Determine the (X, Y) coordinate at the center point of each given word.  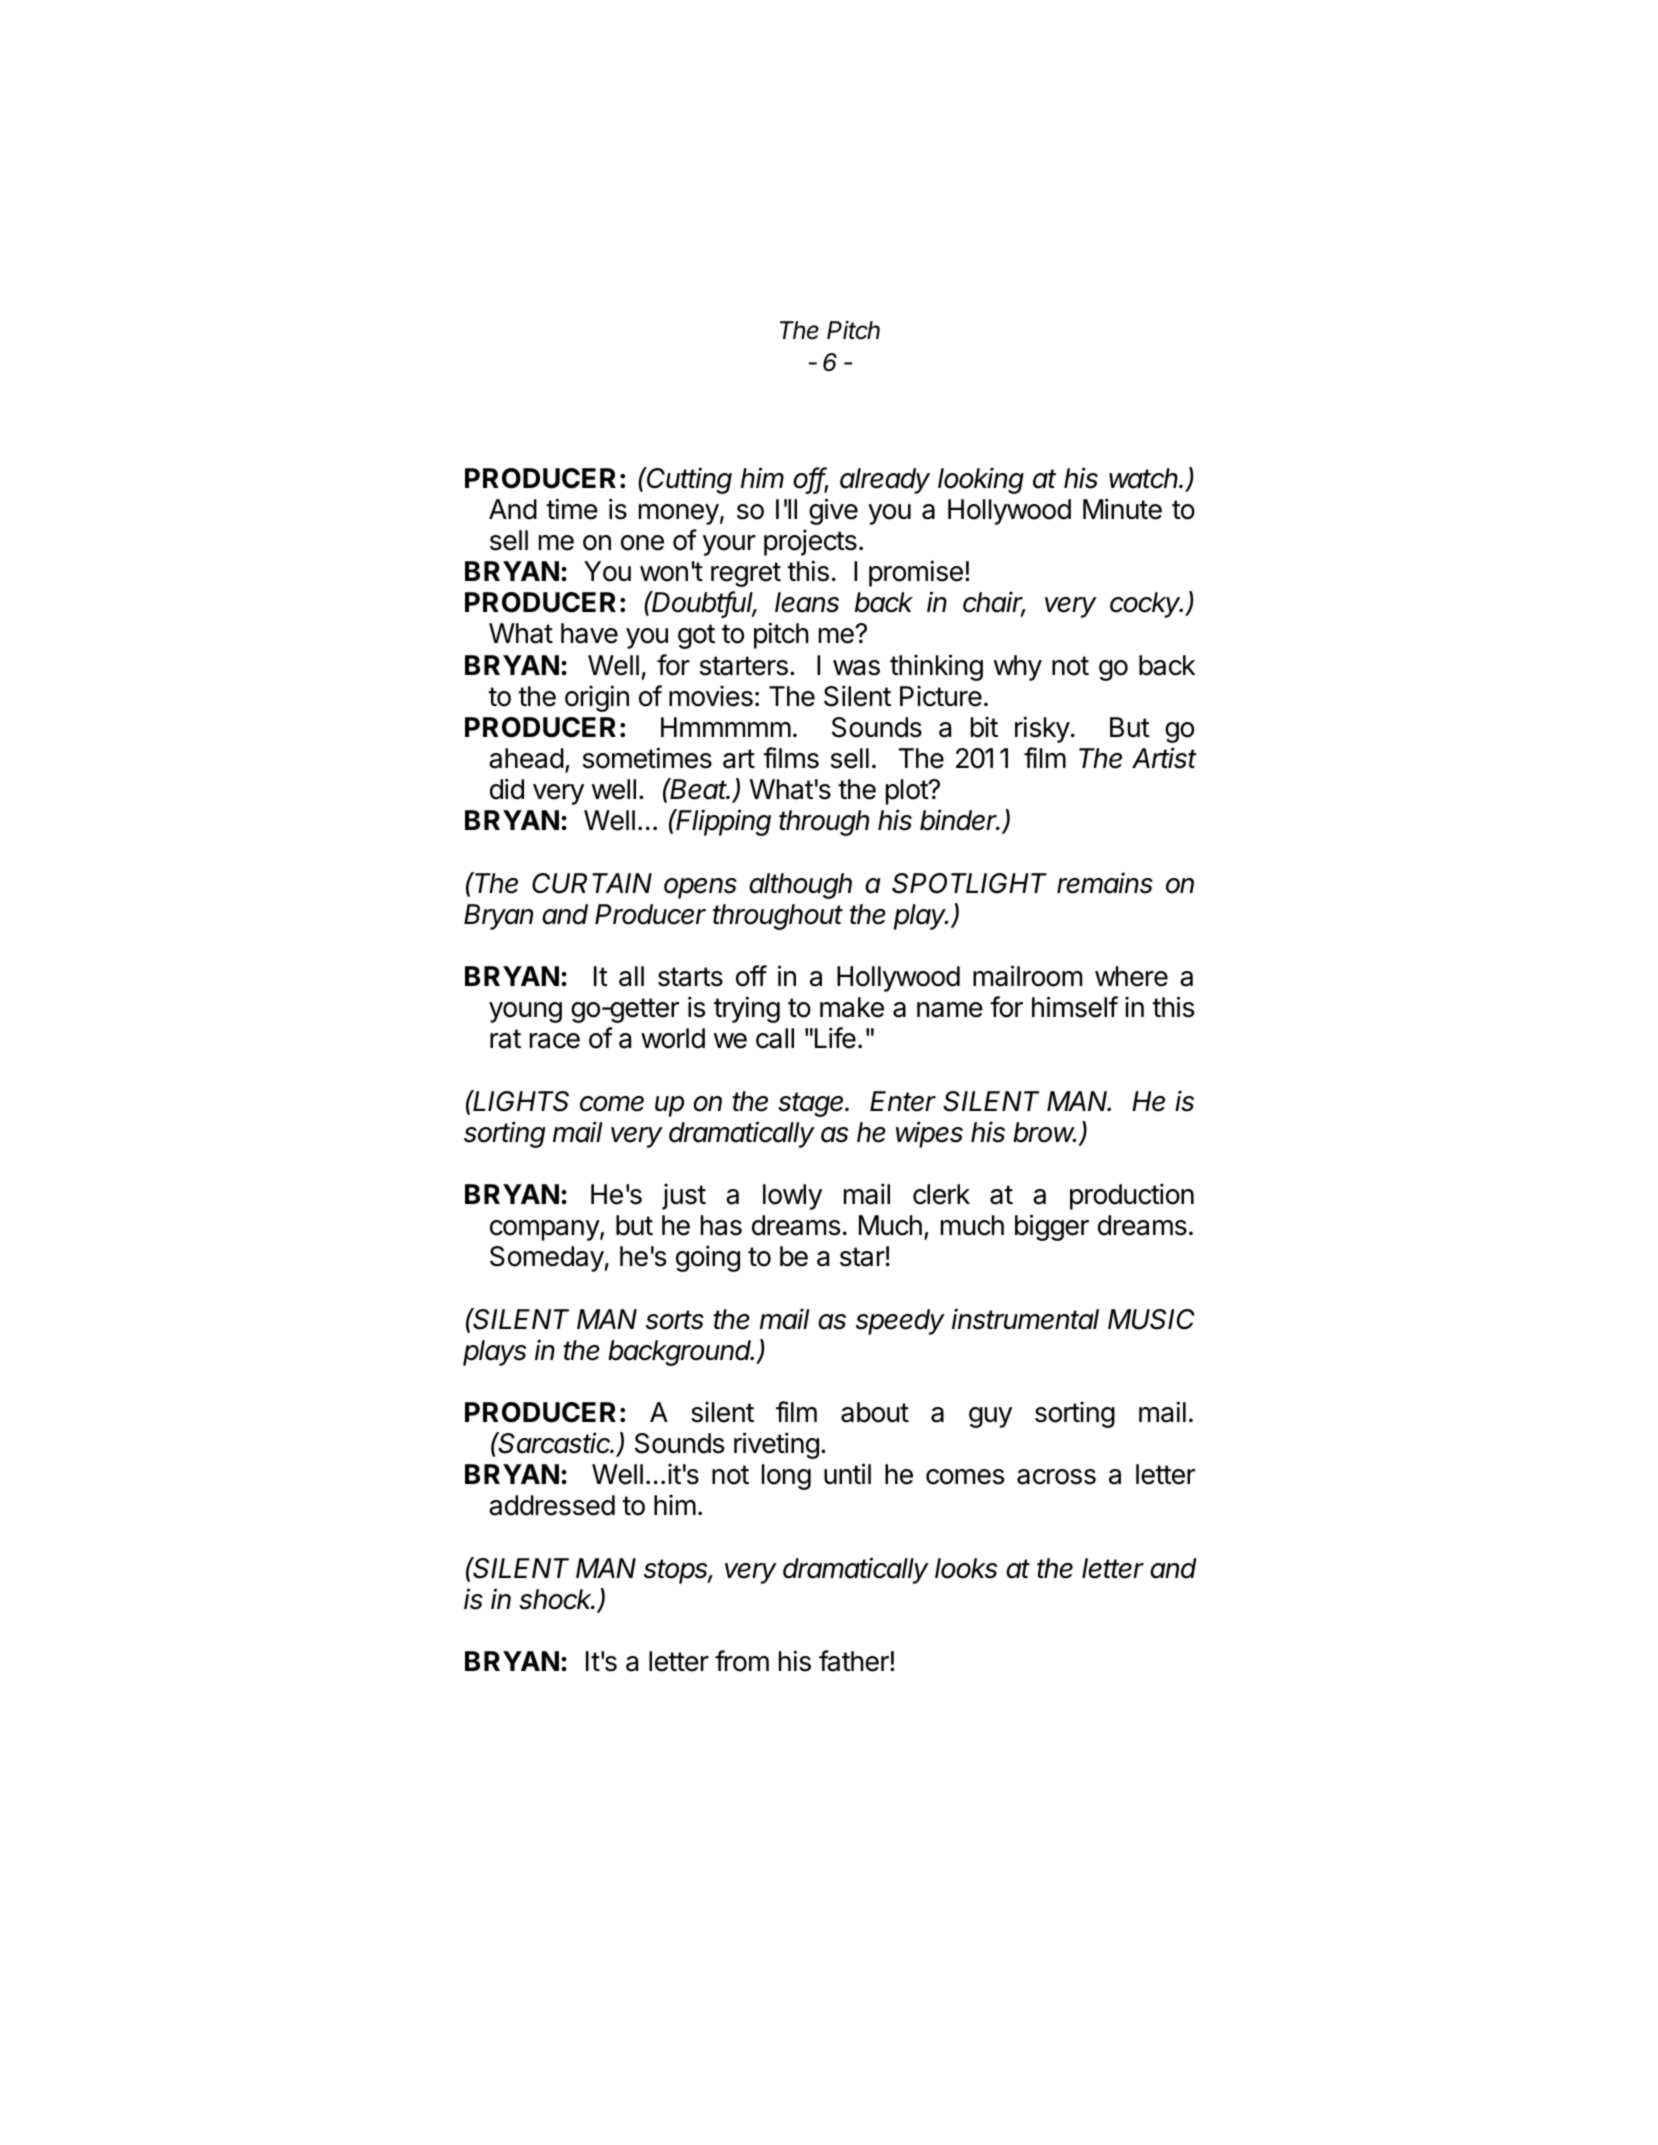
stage (812, 1104)
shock (557, 1599)
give (833, 511)
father (855, 1661)
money (679, 514)
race (555, 1041)
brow (1044, 1132)
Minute (1122, 509)
